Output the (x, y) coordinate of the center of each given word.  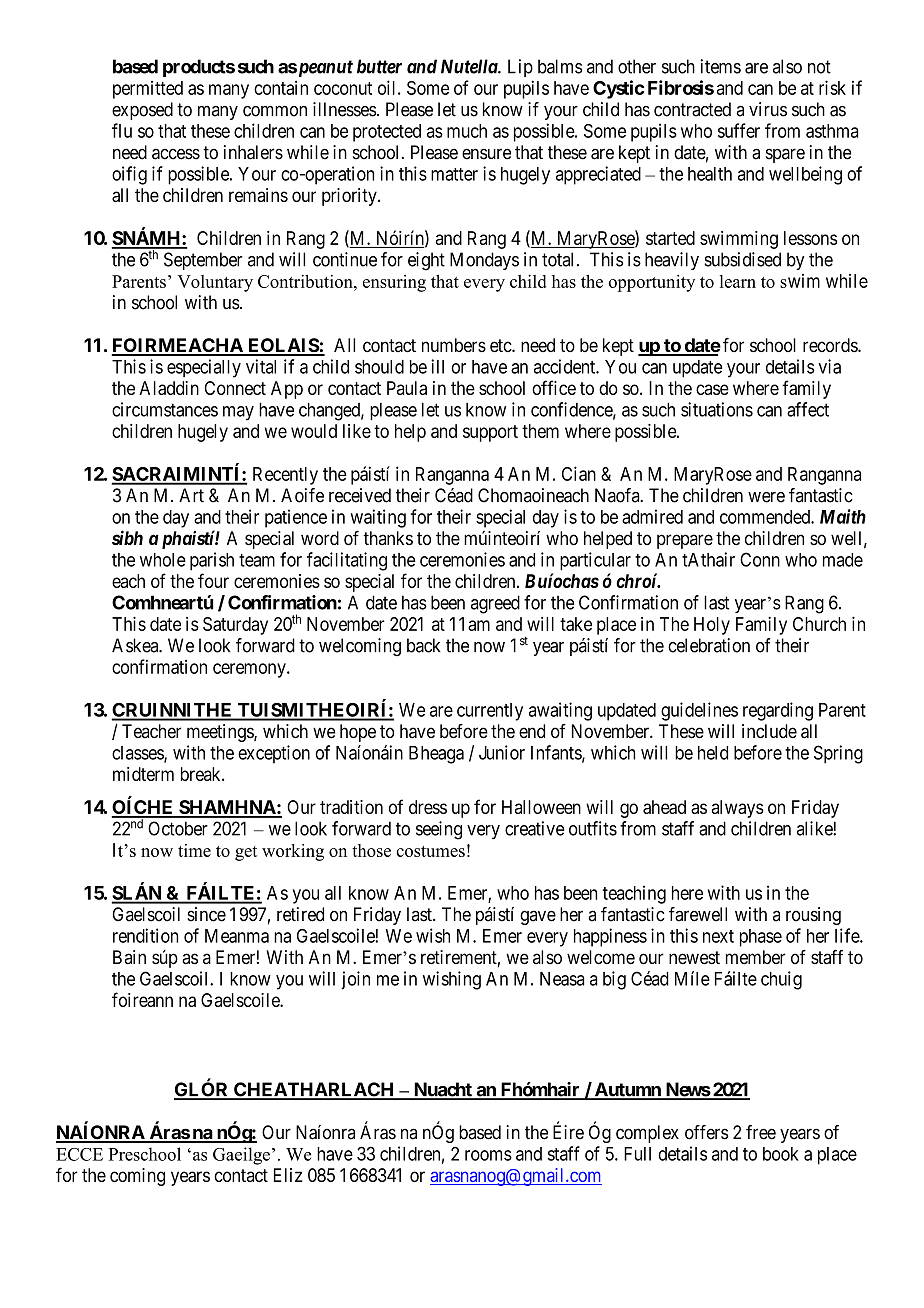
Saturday (235, 626)
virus (768, 109)
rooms (488, 1155)
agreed (495, 604)
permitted (148, 90)
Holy (712, 626)
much (467, 131)
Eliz (288, 1175)
